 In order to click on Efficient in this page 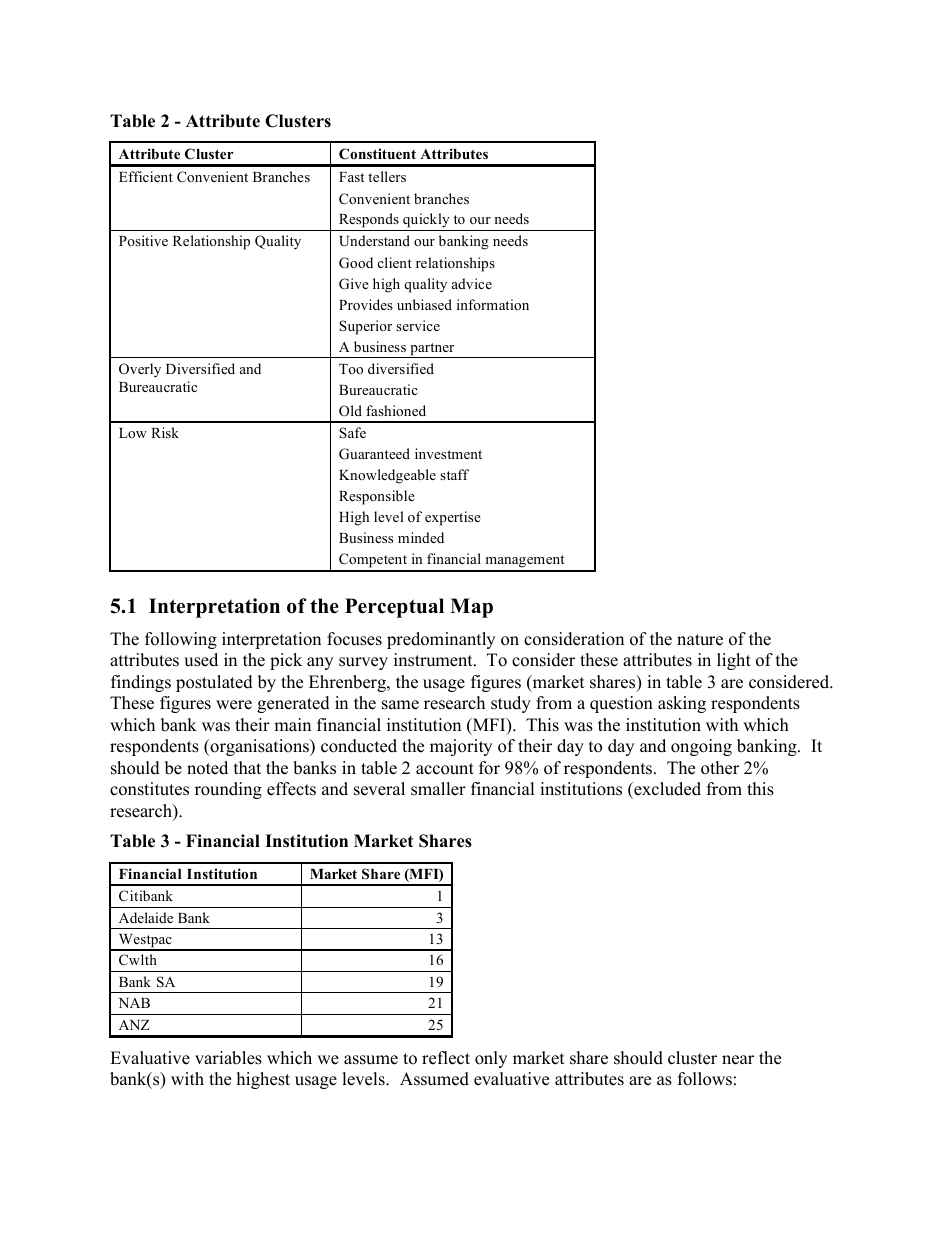, I will do `click(146, 176)`.
